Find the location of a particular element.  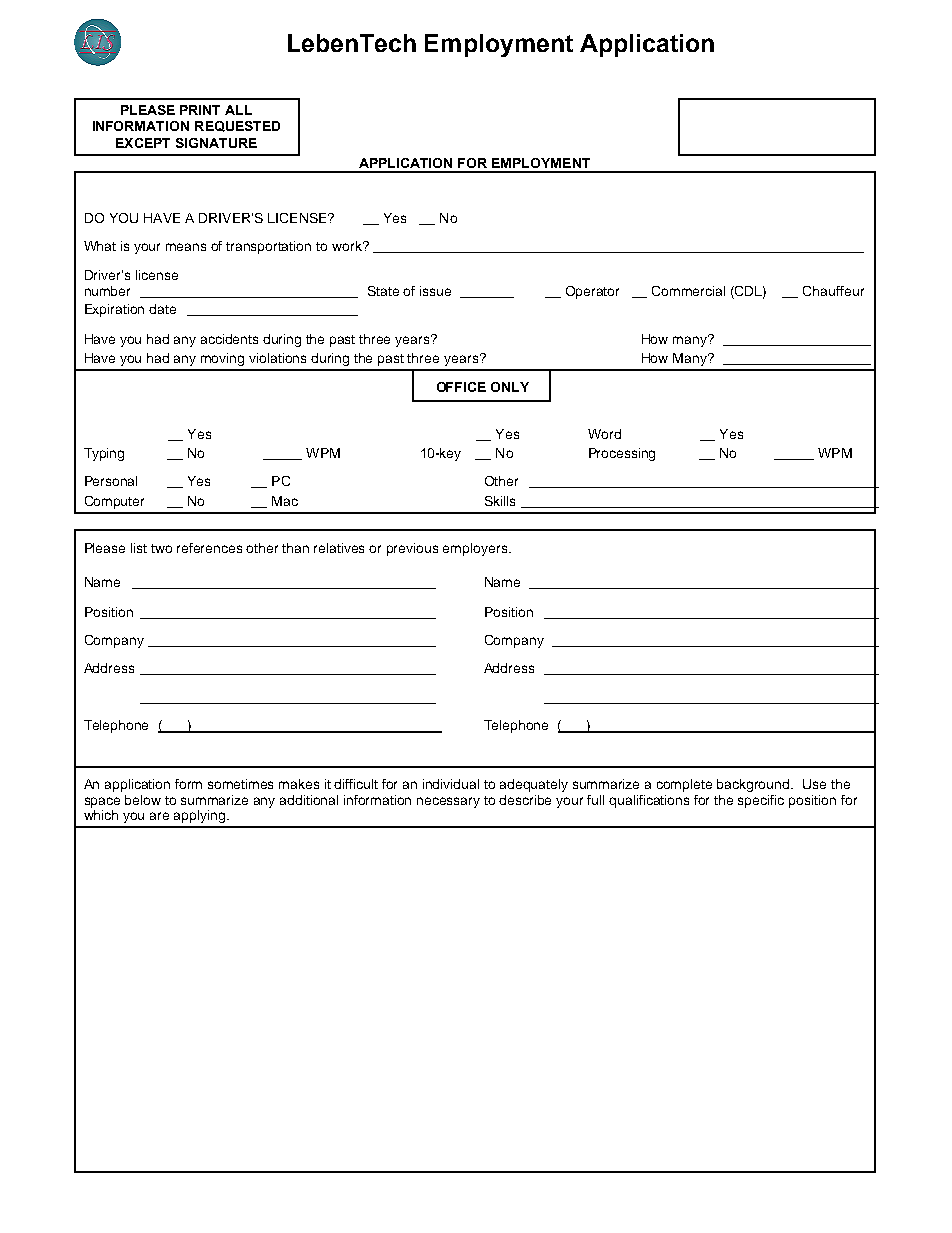

Processing is located at coordinates (622, 454).
